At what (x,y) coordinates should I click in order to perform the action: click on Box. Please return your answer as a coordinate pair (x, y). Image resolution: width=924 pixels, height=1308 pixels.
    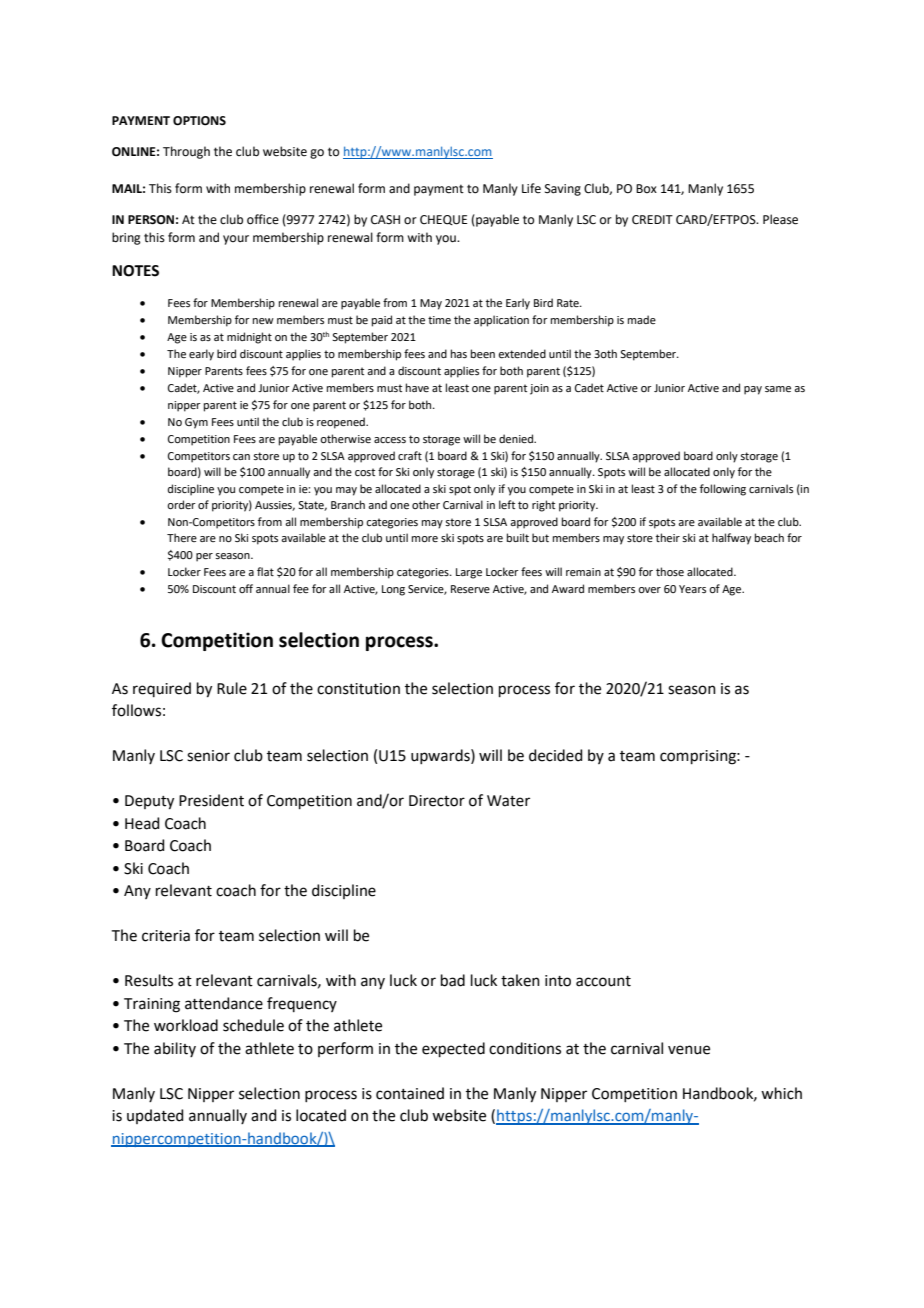
    Looking at the image, I should click on (646, 188).
